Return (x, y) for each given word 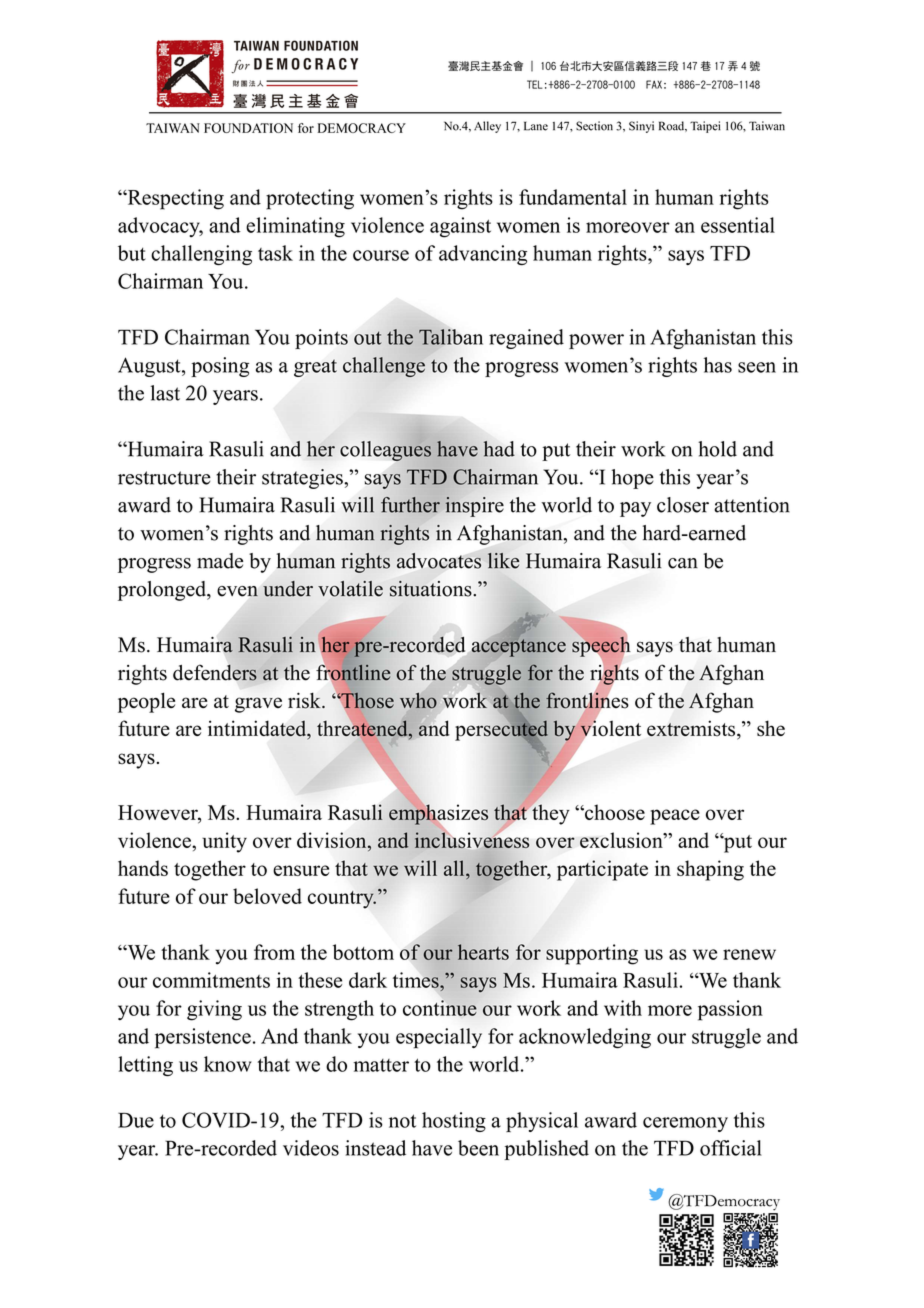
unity (224, 842)
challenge (384, 367)
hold (717, 449)
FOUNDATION (248, 128)
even (237, 591)
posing (220, 367)
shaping (710, 870)
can (683, 563)
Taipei (705, 127)
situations (432, 589)
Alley (487, 127)
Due (136, 1120)
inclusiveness (472, 840)
